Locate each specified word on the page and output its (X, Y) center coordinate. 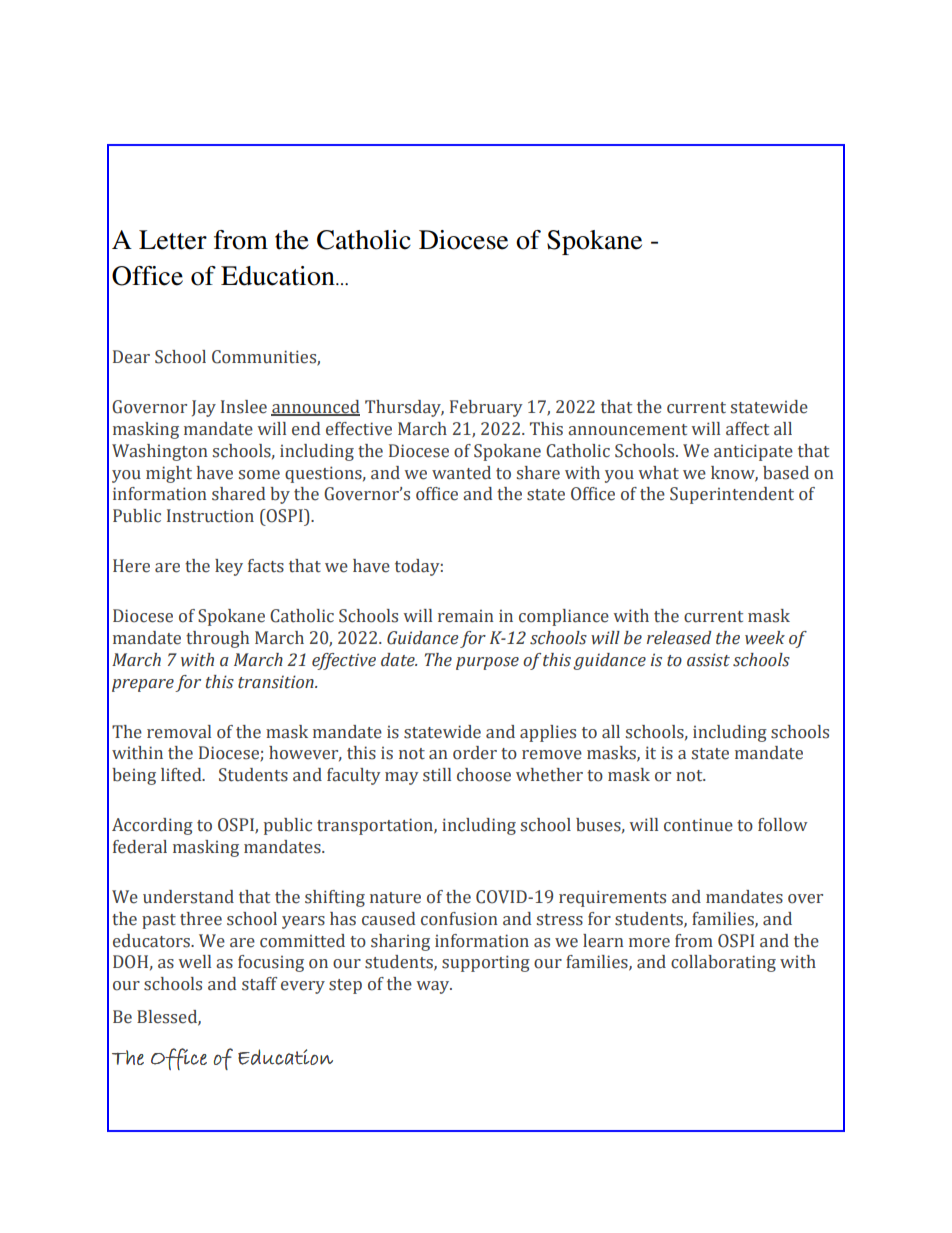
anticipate (753, 452)
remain (466, 616)
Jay (204, 408)
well (194, 962)
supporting (486, 963)
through (217, 639)
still (437, 775)
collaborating (723, 963)
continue (698, 825)
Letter (173, 240)
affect (747, 429)
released (679, 638)
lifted (182, 775)
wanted (461, 473)
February (486, 408)
